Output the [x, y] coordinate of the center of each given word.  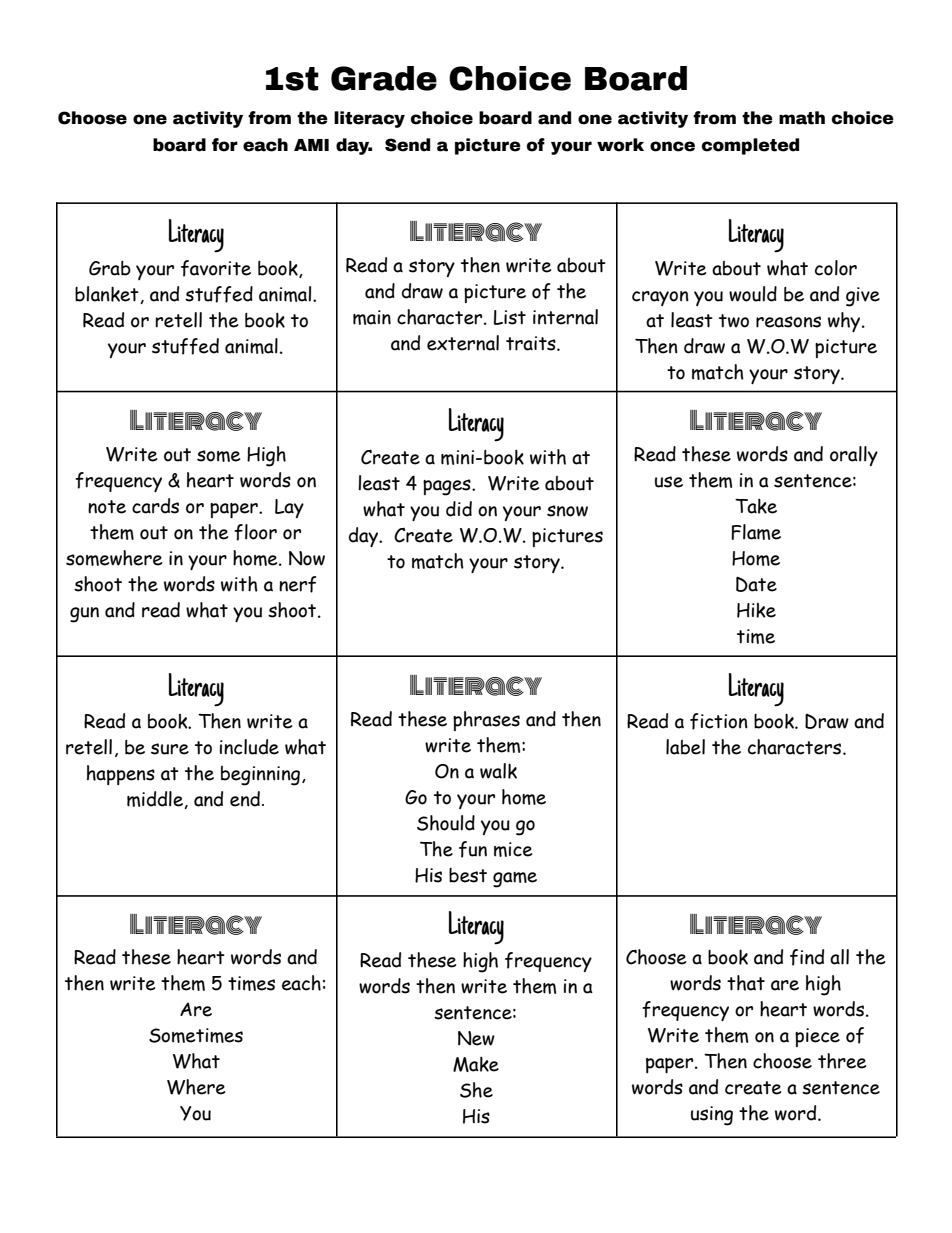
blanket [108, 295]
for [225, 145]
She [476, 1090]
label [685, 747]
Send [407, 145]
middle [156, 800]
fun [473, 849]
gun [84, 615]
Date [756, 584]
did [459, 509]
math [802, 118]
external [463, 343]
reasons [788, 322]
